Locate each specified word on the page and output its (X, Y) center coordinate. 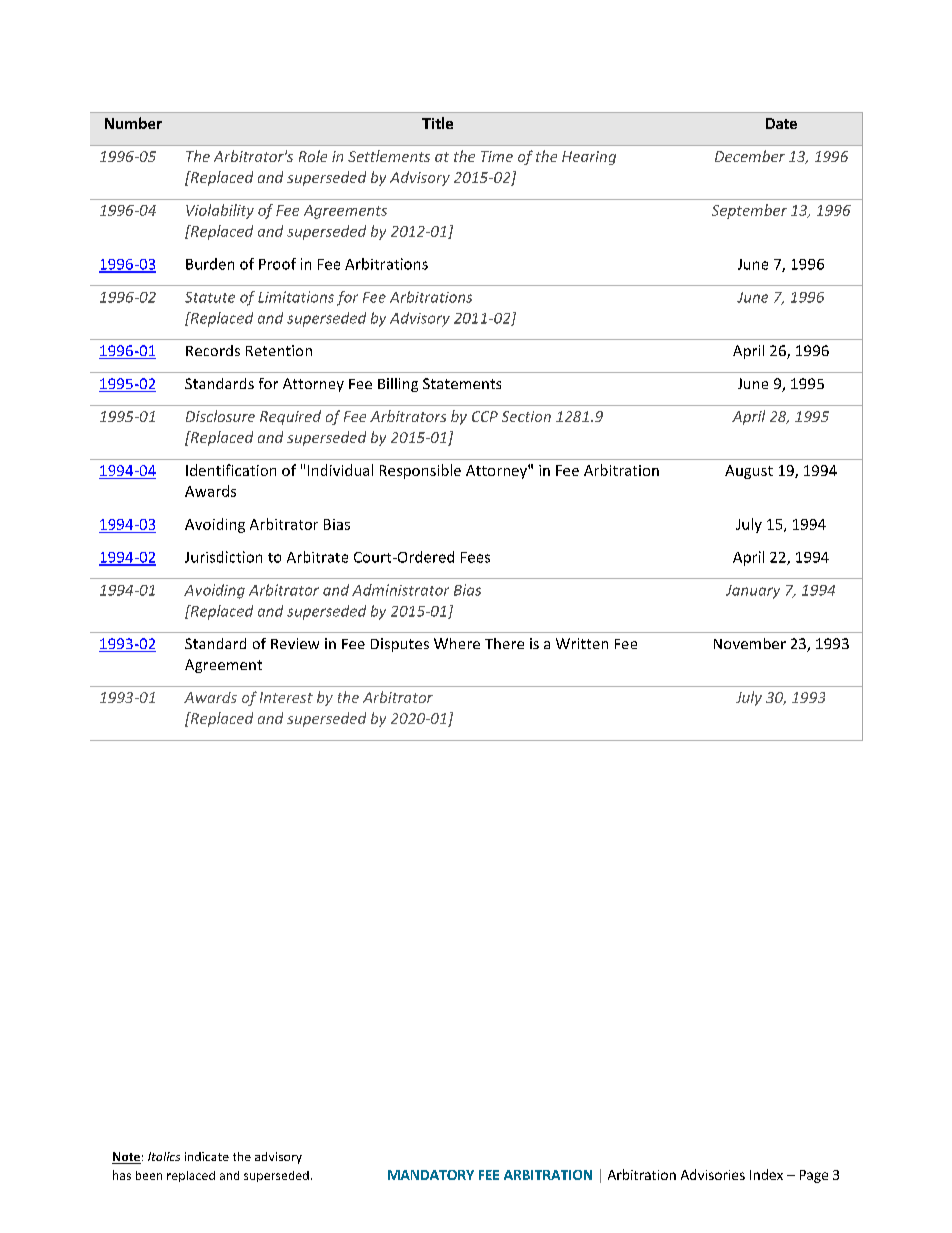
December (750, 156)
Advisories (713, 1174)
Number (133, 123)
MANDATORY (431, 1175)
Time (497, 156)
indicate (207, 1156)
